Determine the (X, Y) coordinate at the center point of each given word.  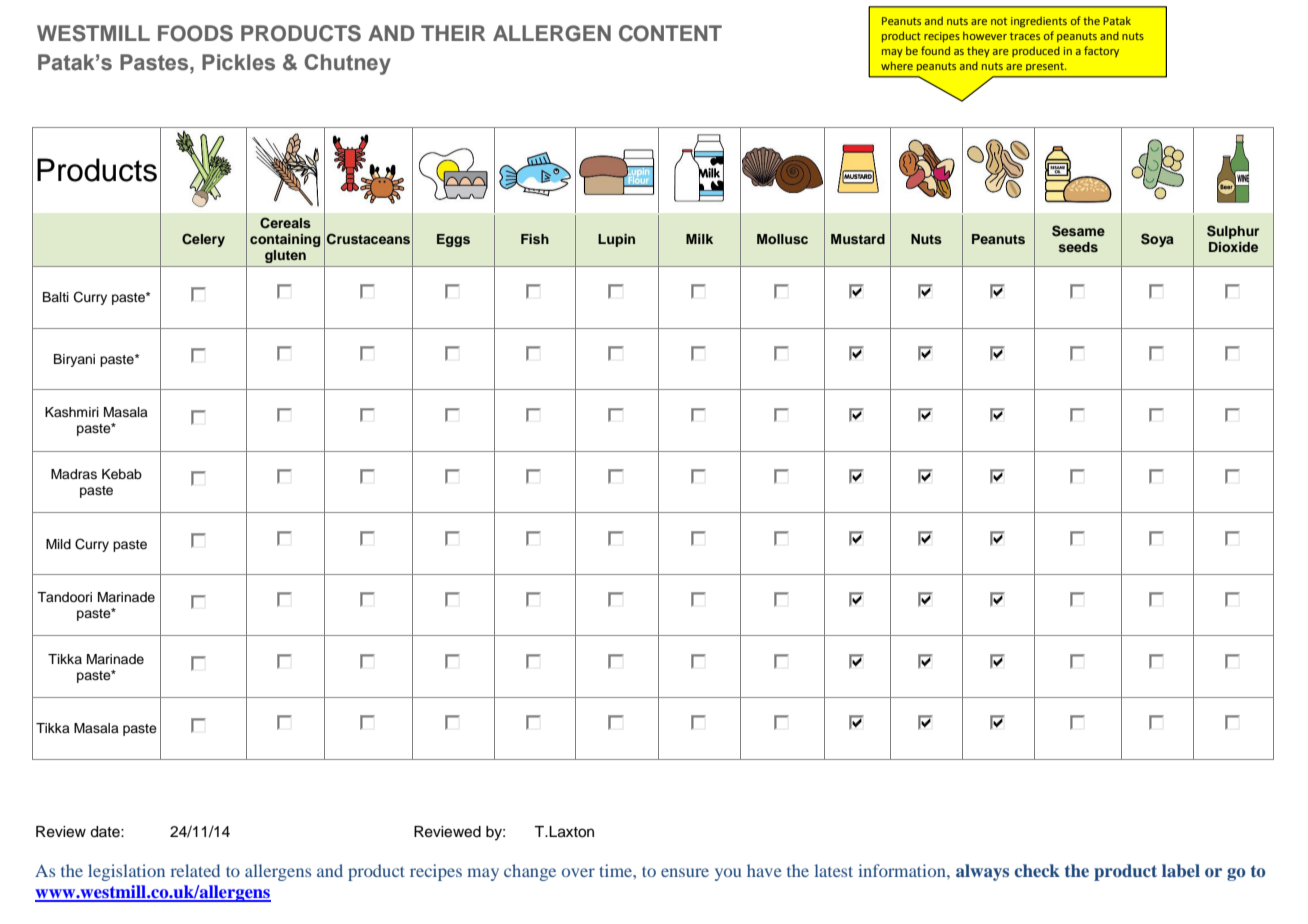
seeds (1078, 247)
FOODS (195, 33)
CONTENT (670, 33)
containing (285, 240)
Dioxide (1233, 247)
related (195, 870)
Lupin (616, 240)
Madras (74, 474)
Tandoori (64, 597)
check (1037, 870)
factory (1101, 51)
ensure (685, 872)
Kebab (122, 474)
